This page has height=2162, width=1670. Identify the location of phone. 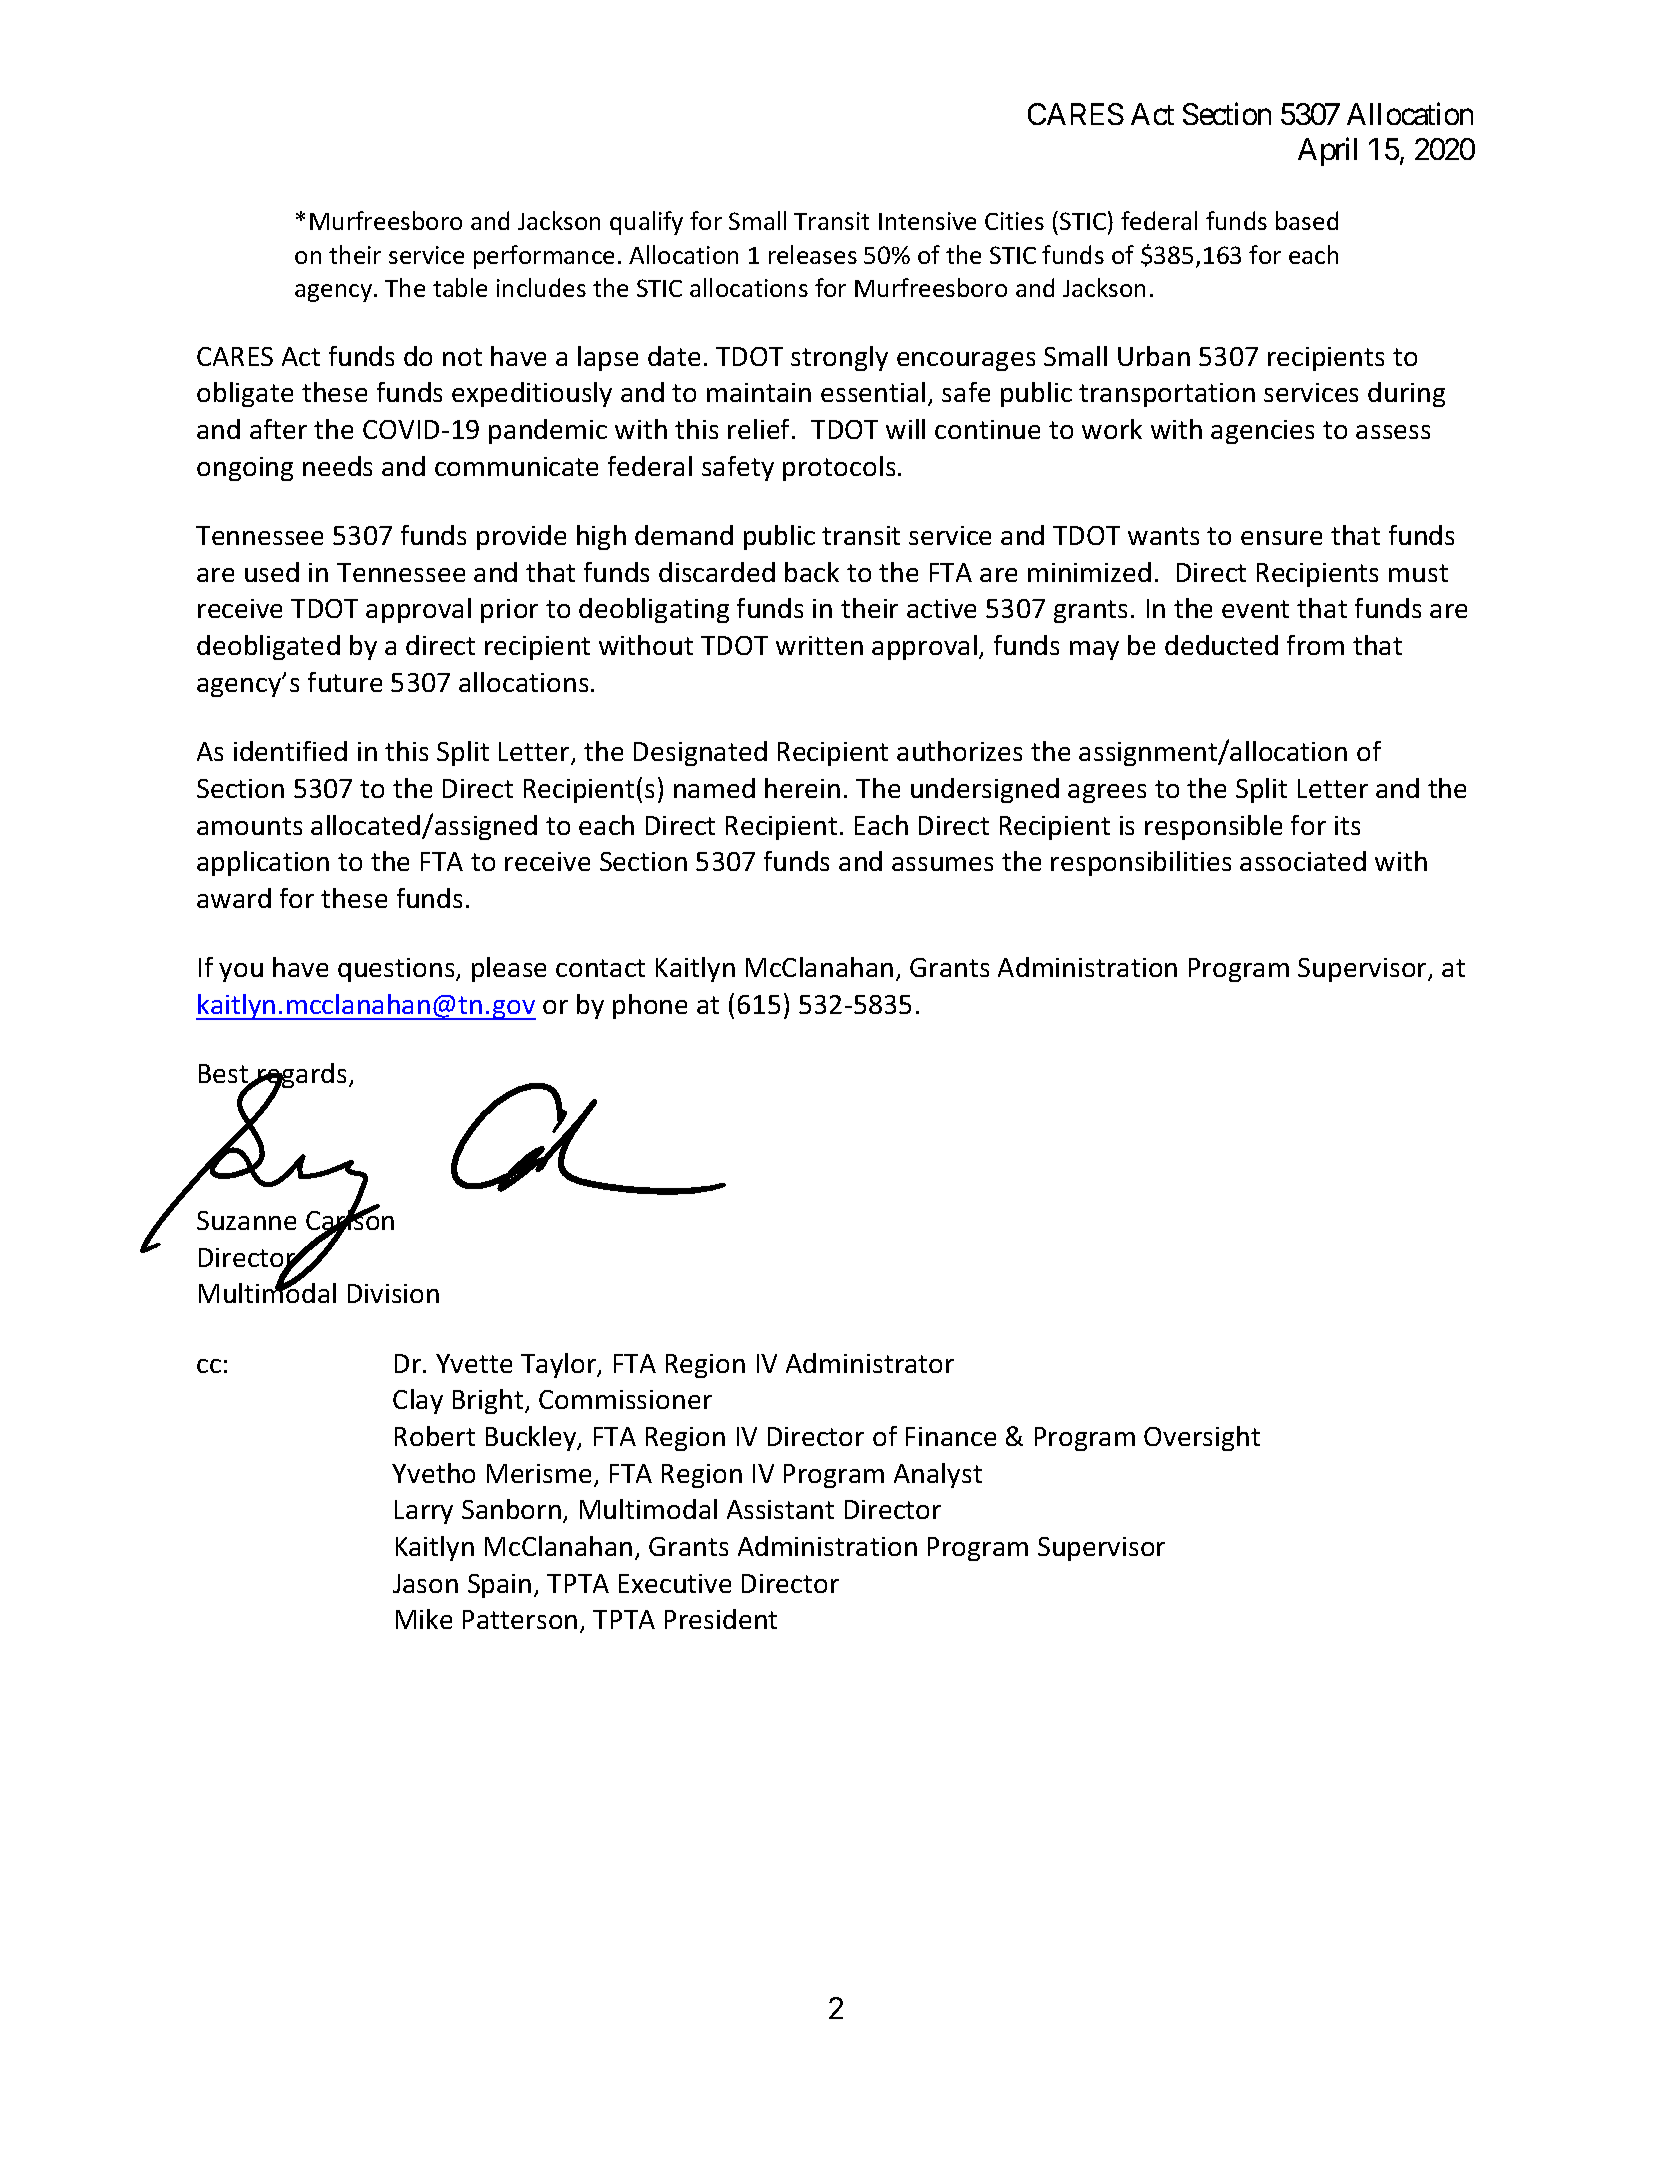
(650, 1006).
